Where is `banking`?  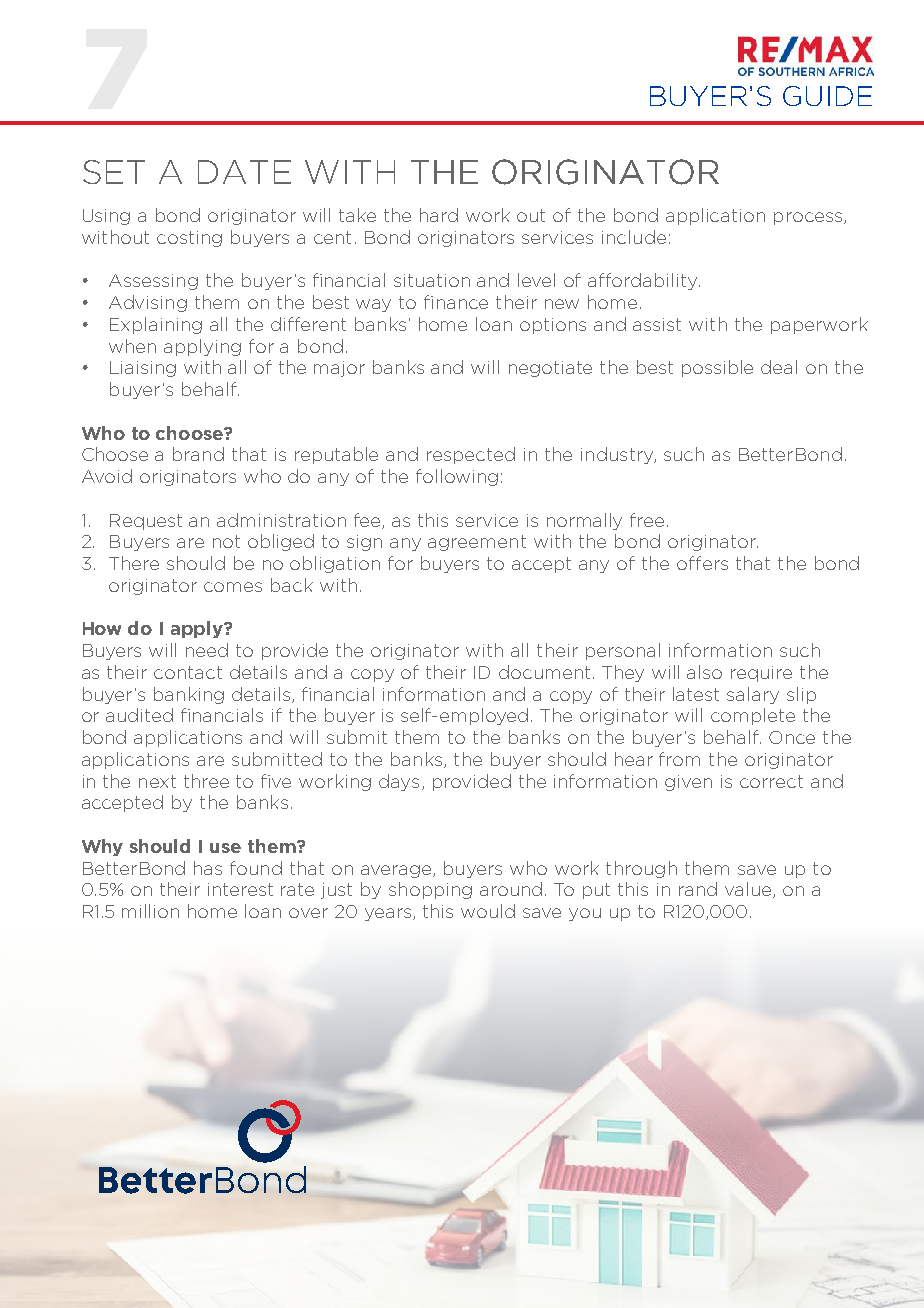
banking is located at coordinates (189, 695).
